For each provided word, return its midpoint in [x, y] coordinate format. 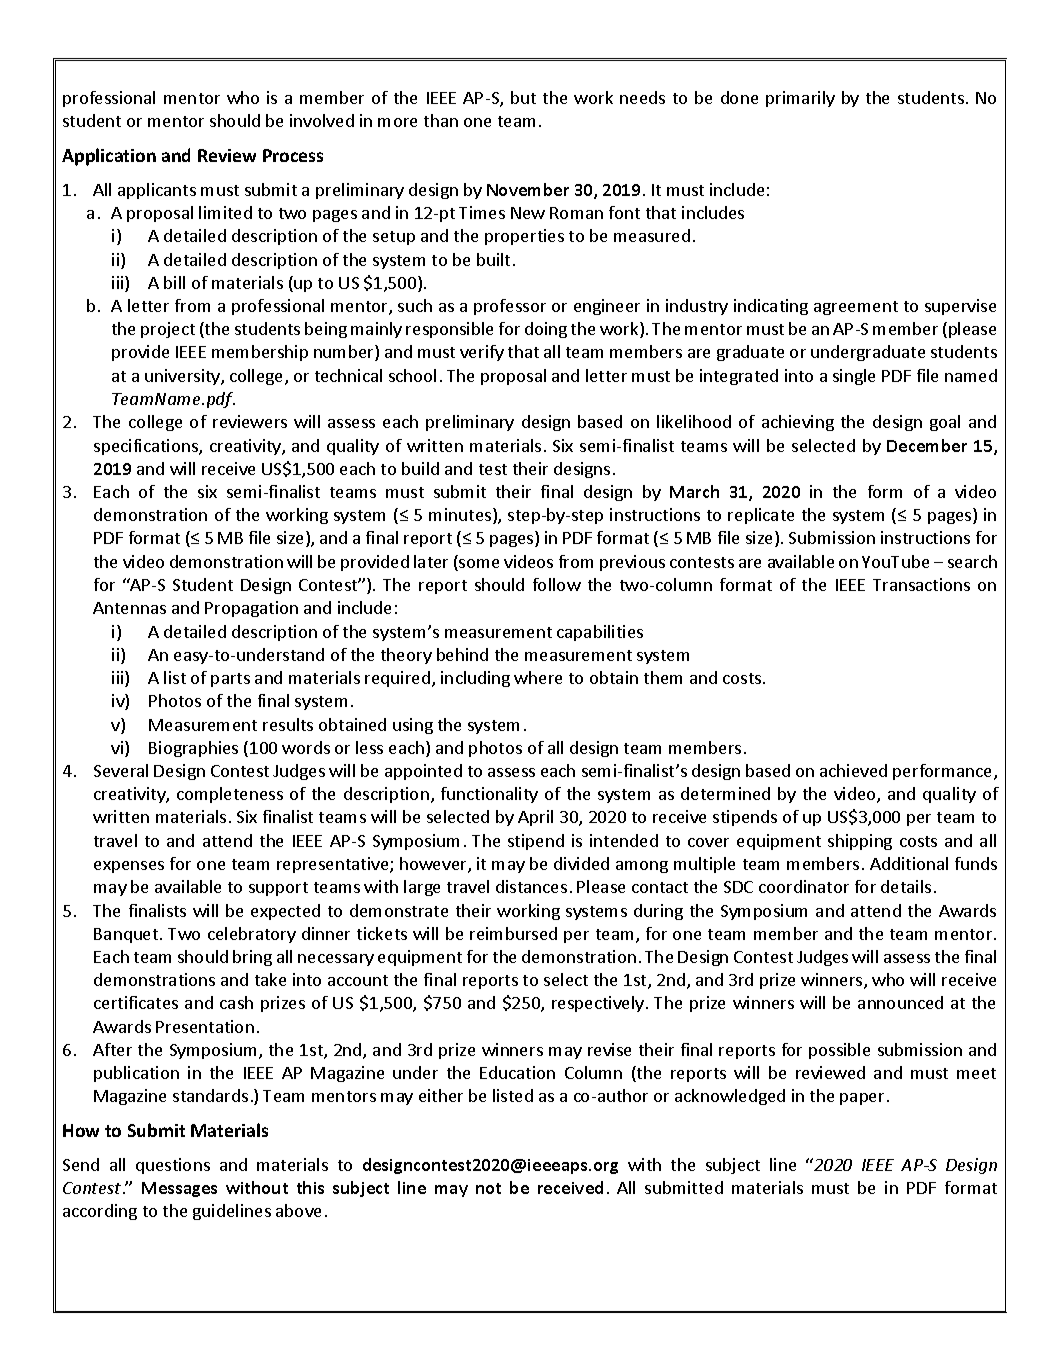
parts [230, 680]
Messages [179, 1189]
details [906, 886]
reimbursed [513, 933]
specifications [147, 447]
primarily [800, 99]
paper [862, 1099]
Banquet [127, 935]
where [538, 677]
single [854, 377]
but [523, 97]
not [488, 1188]
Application [109, 157]
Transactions [921, 584]
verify [482, 353]
